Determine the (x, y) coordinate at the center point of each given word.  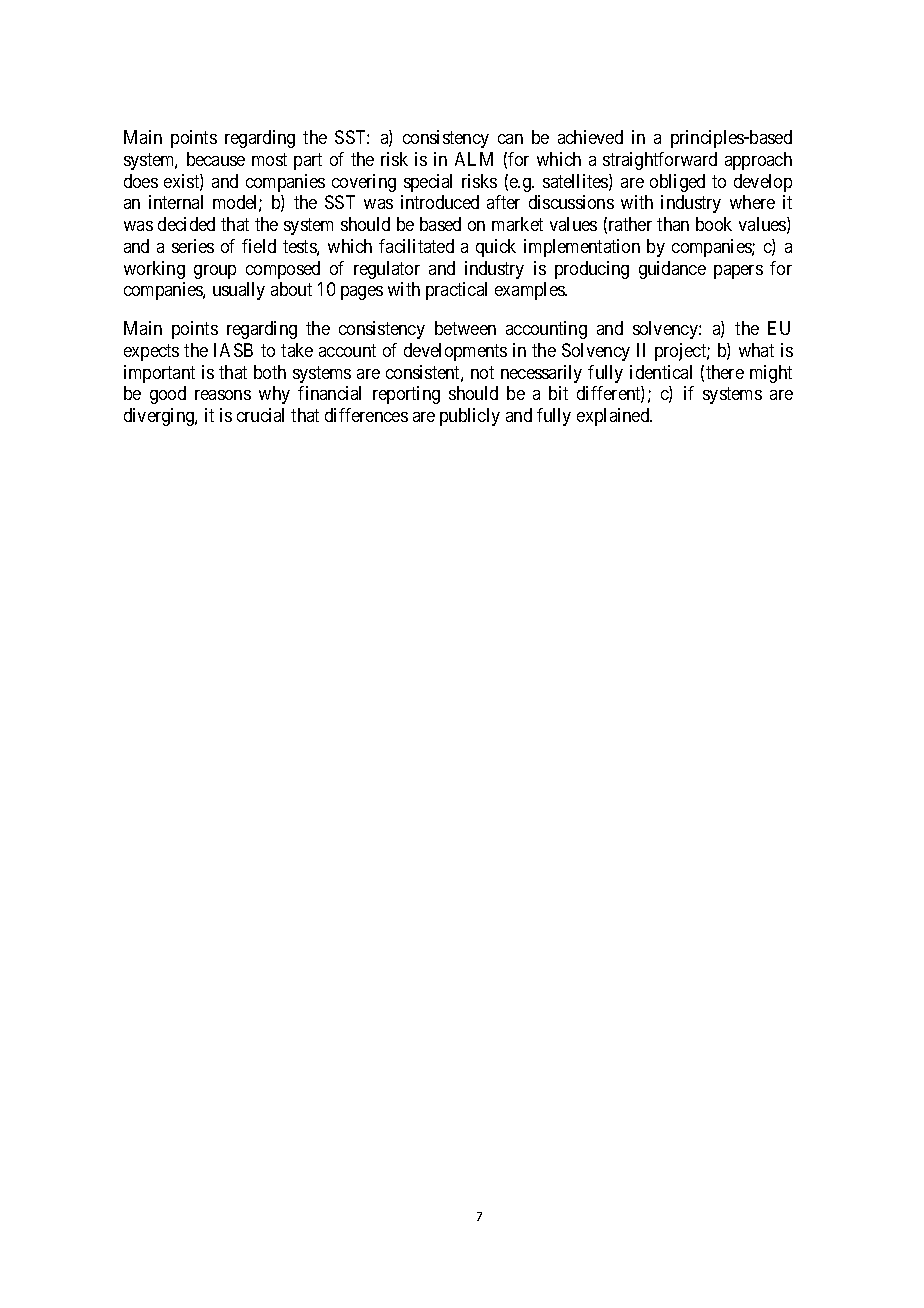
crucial (260, 415)
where (752, 202)
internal (176, 202)
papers (738, 272)
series (193, 246)
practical (456, 291)
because (216, 159)
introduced (440, 202)
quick (496, 248)
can (510, 139)
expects (151, 352)
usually (239, 291)
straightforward (660, 161)
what (756, 350)
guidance (672, 270)
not (482, 372)
